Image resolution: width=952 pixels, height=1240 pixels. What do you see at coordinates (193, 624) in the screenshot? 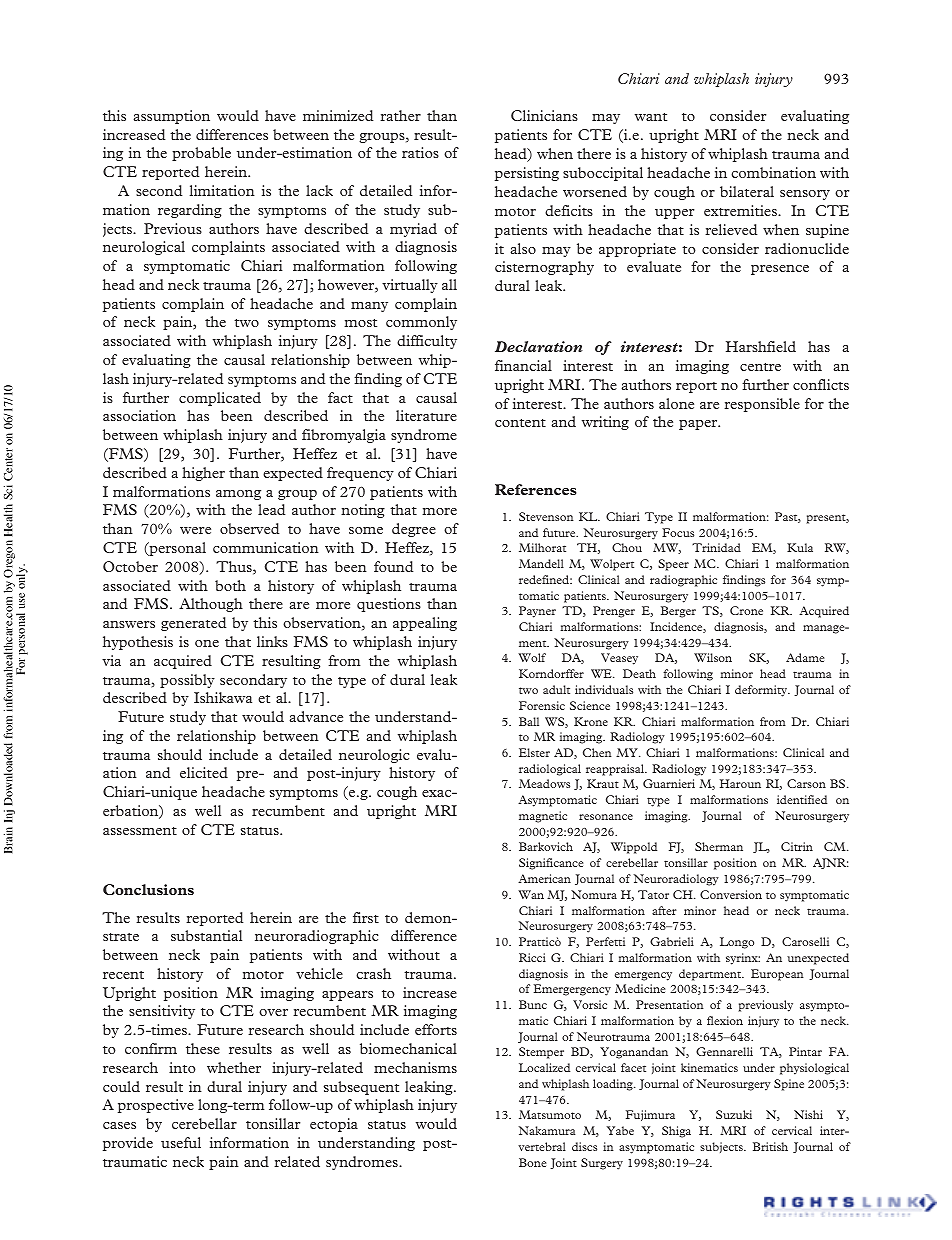
I see `generated` at bounding box center [193, 624].
